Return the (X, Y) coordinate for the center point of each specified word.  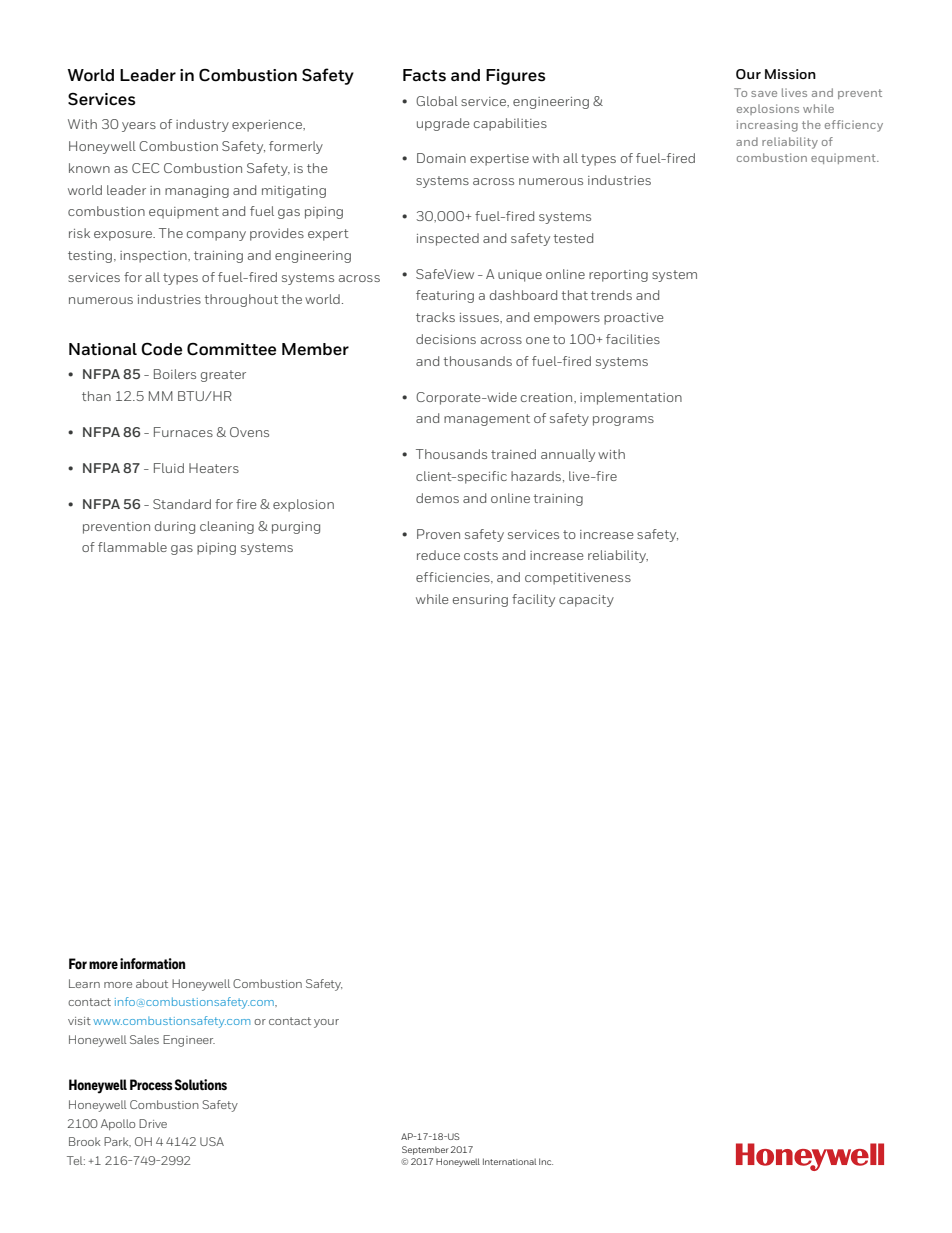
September (425, 1150)
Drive (153, 1123)
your (326, 1023)
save (764, 94)
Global (437, 101)
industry (202, 125)
